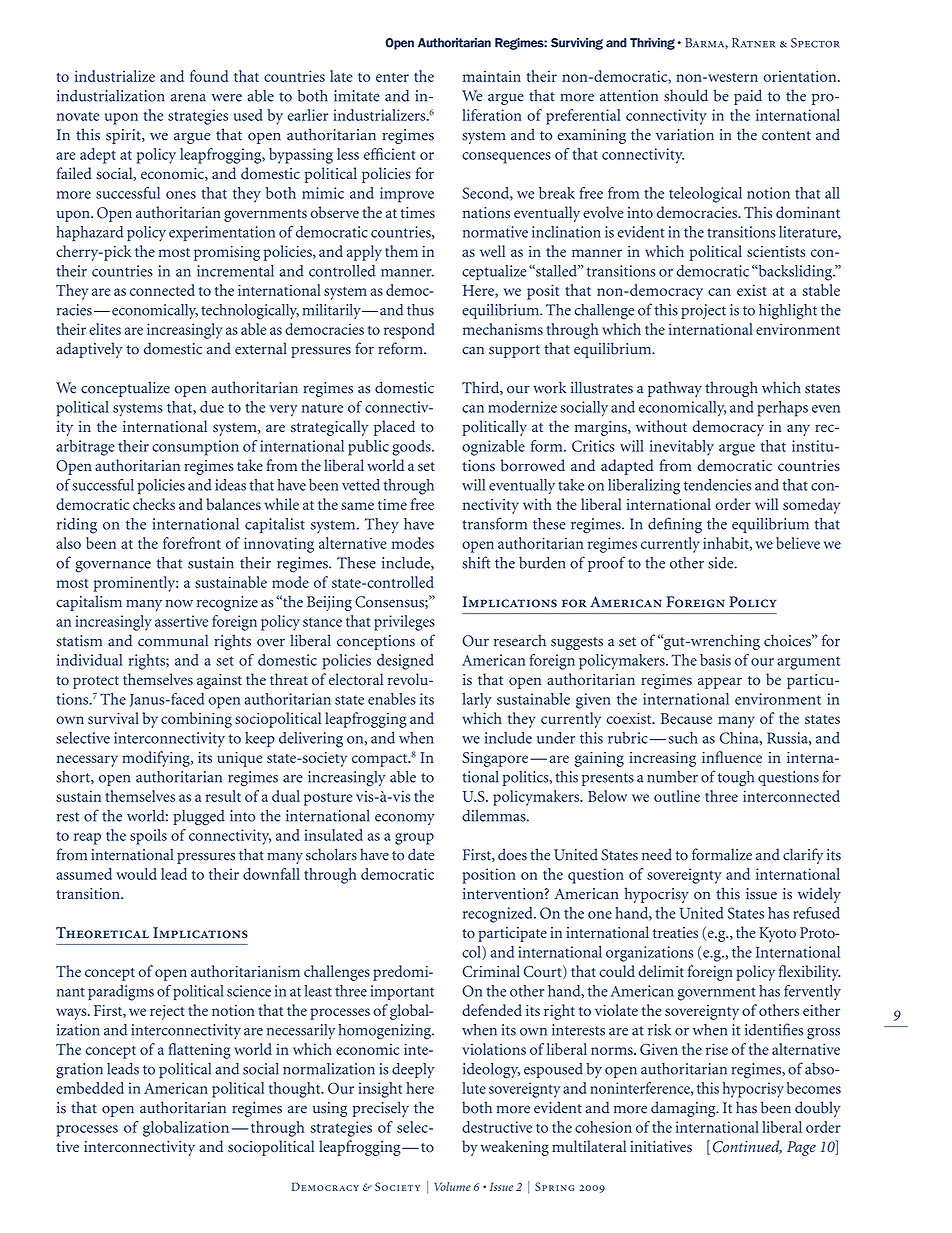 The height and width of the screenshot is (1233, 952). What do you see at coordinates (188, 98) in the screenshot?
I see `arena` at bounding box center [188, 98].
